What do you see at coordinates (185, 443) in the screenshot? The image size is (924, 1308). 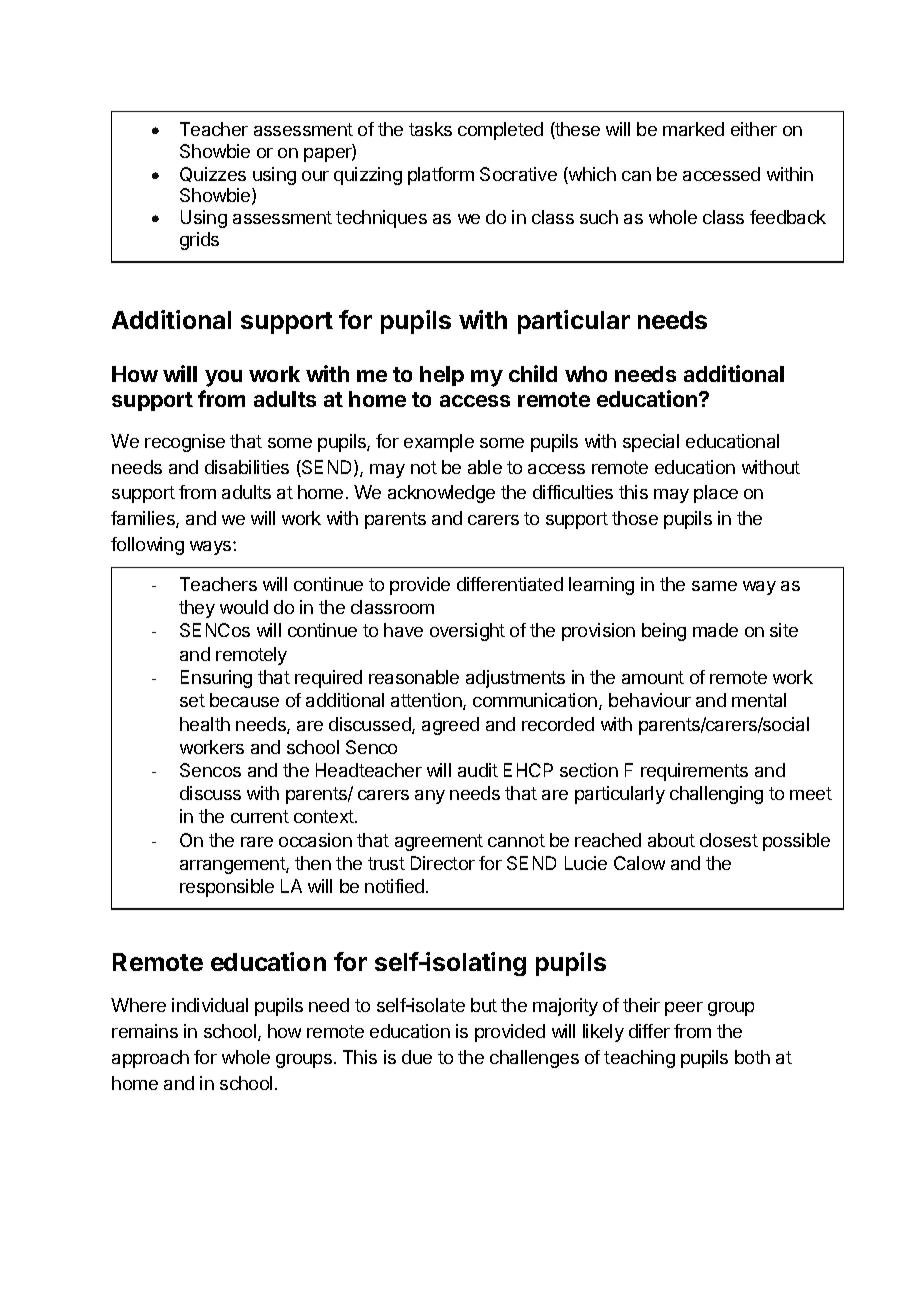 I see `recognise` at bounding box center [185, 443].
